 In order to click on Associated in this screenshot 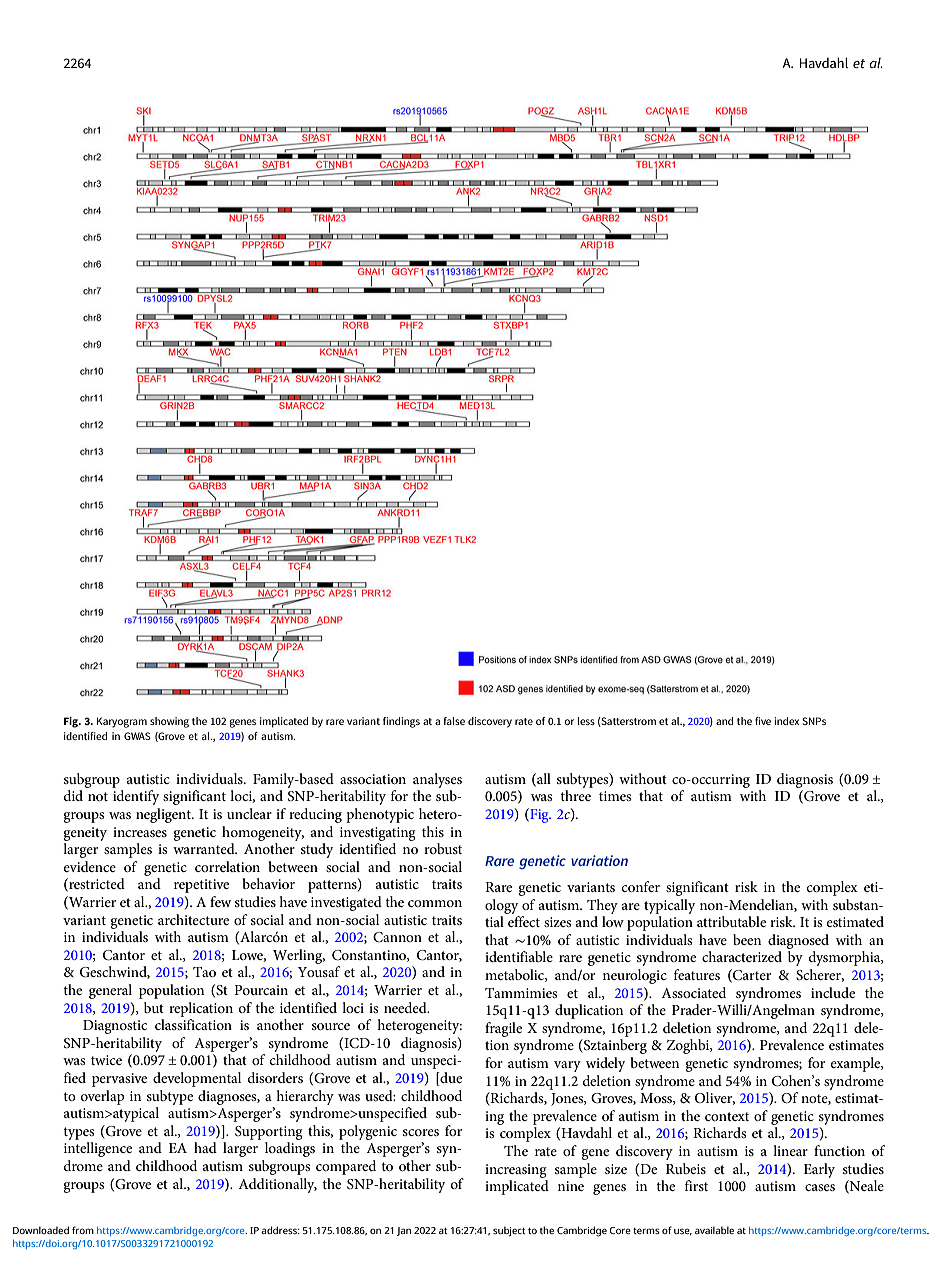, I will do `click(693, 992)`.
